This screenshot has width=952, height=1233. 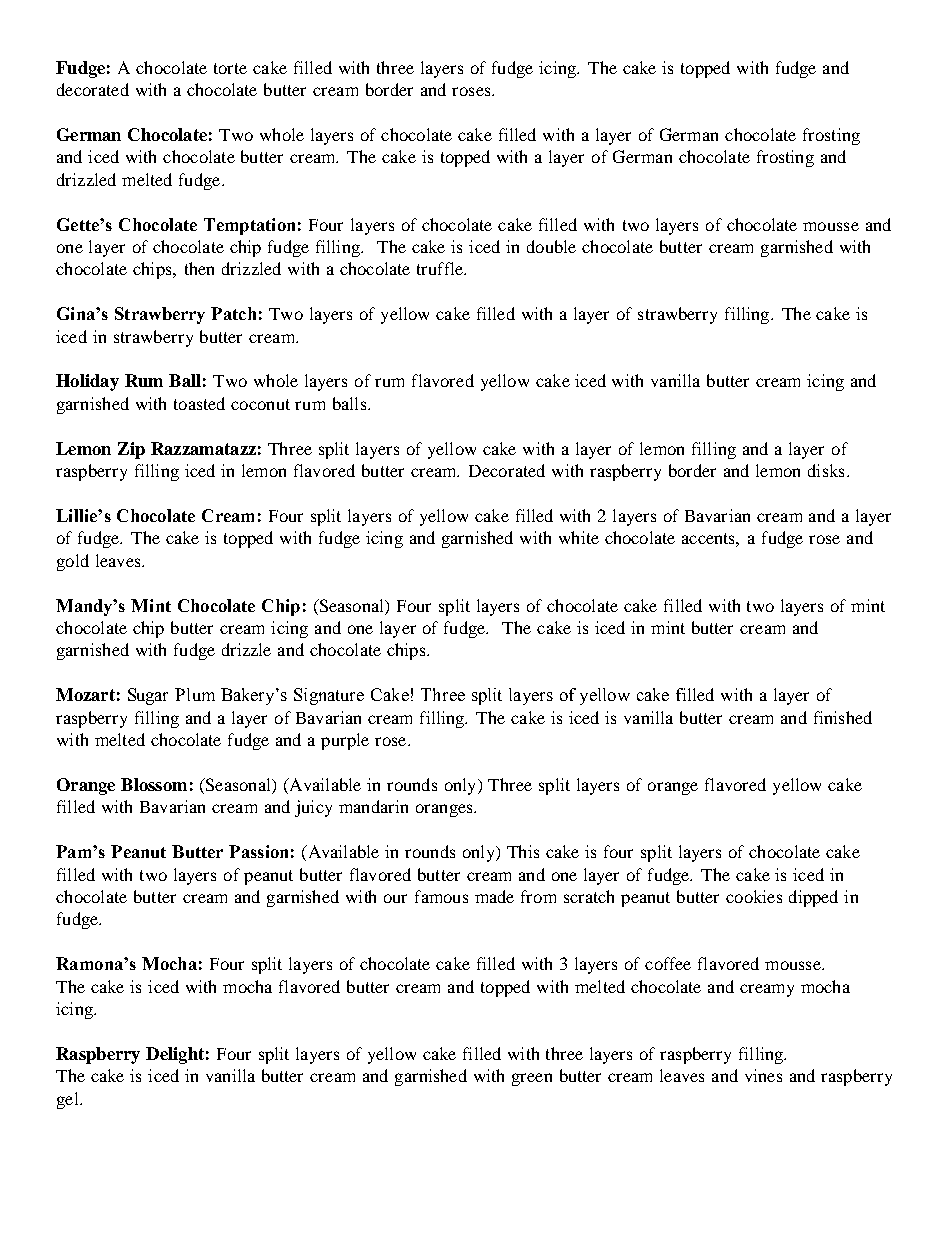 What do you see at coordinates (199, 268) in the screenshot?
I see `then` at bounding box center [199, 268].
